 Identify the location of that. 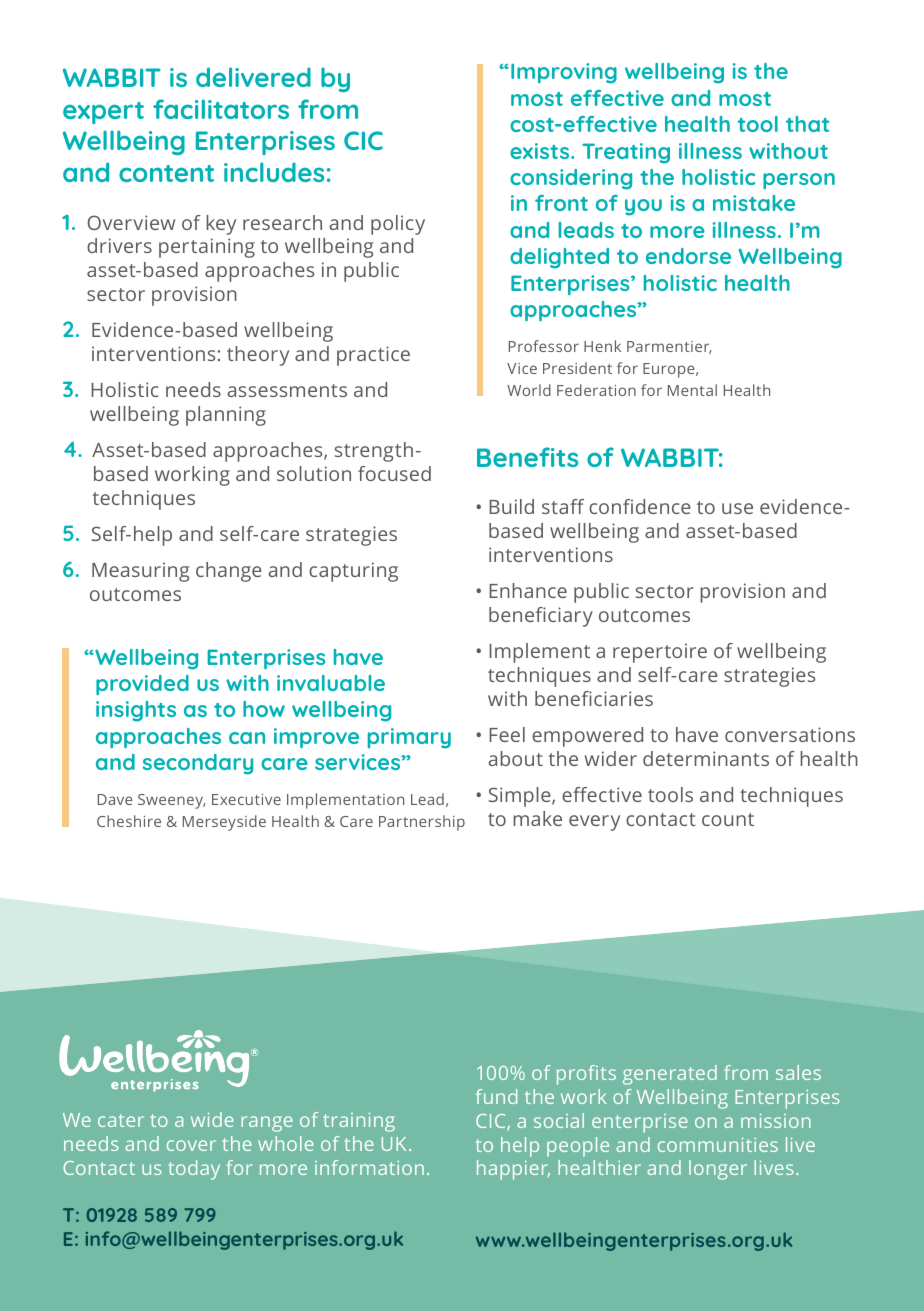
(807, 124).
